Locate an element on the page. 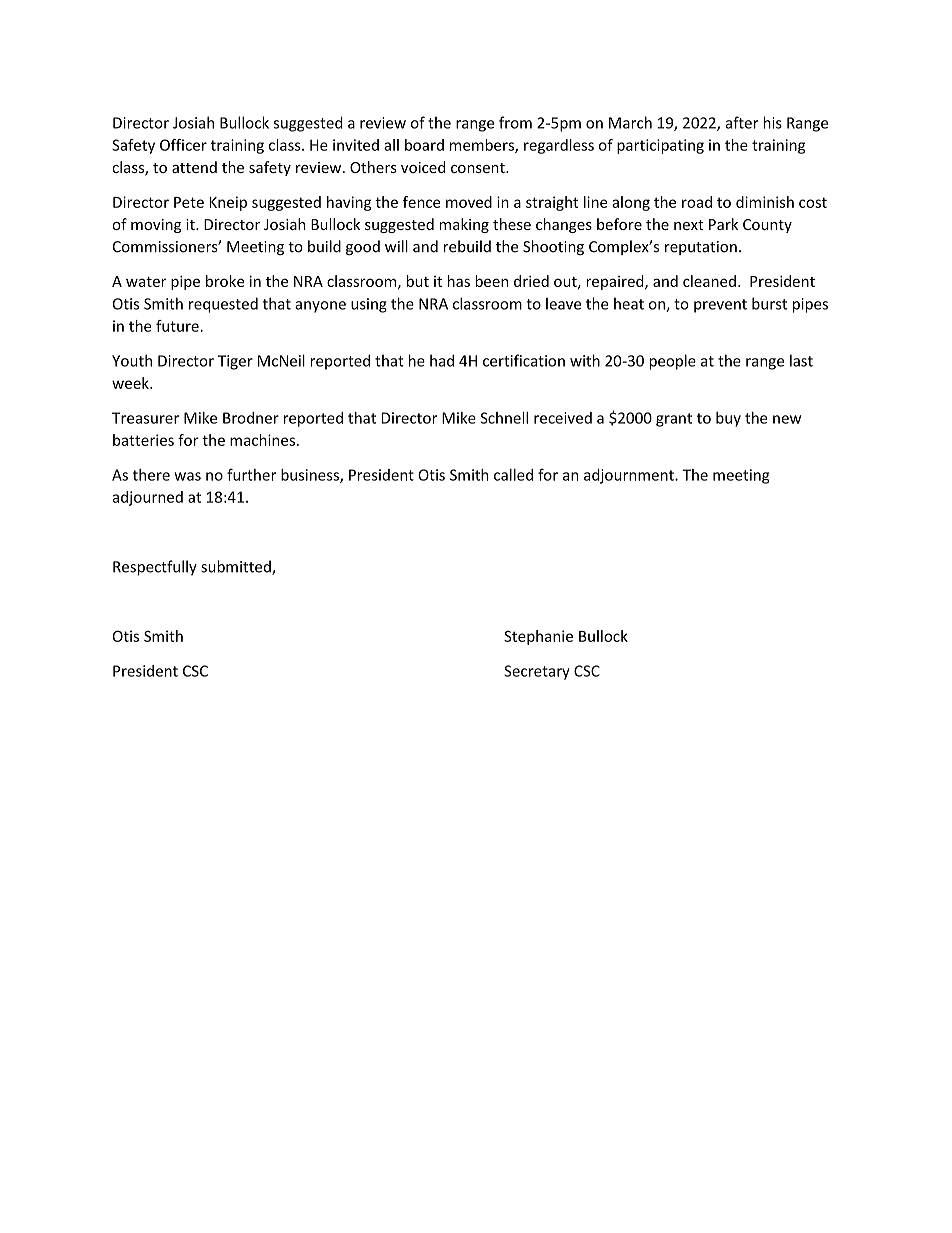  members is located at coordinates (483, 146).
